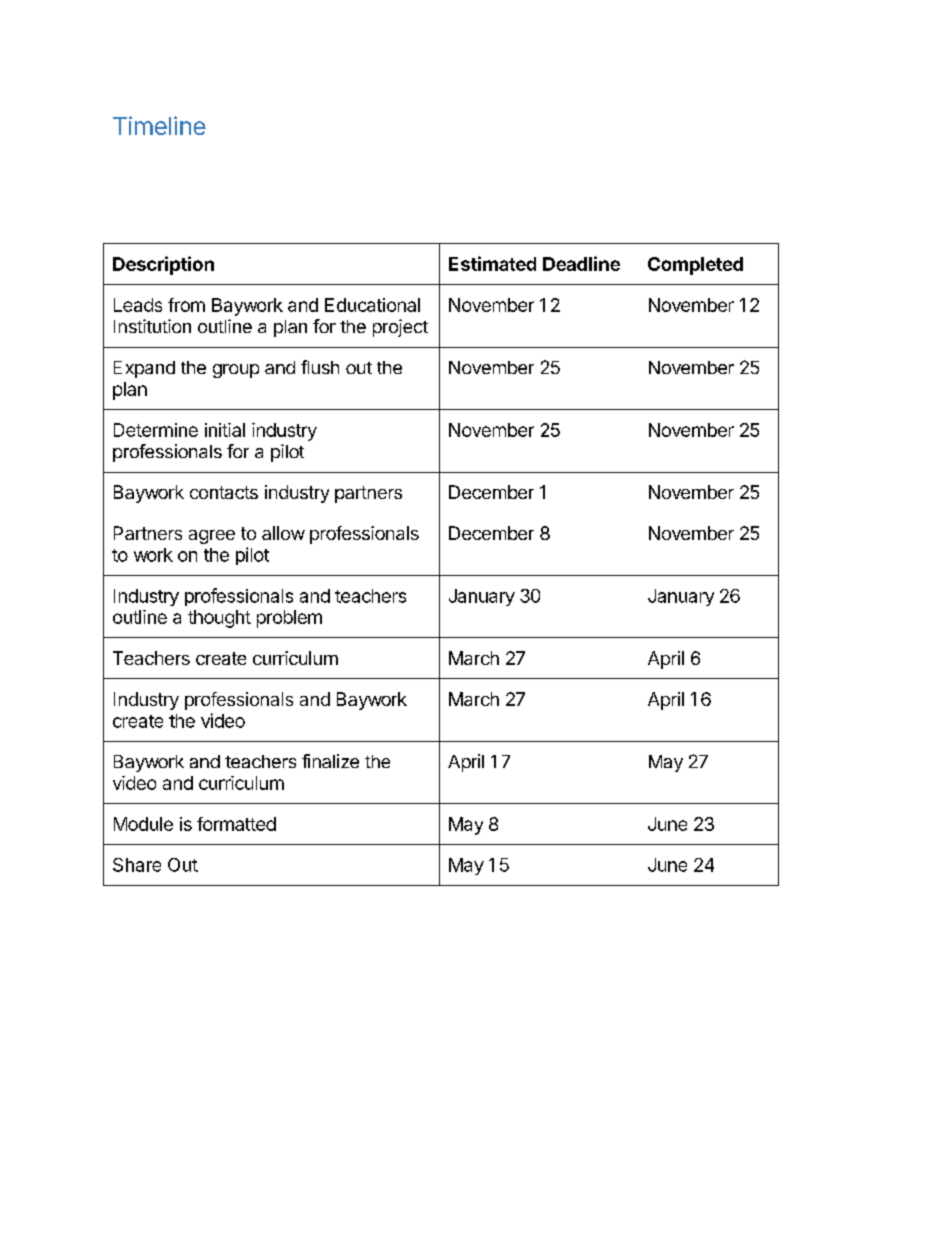 Image resolution: width=952 pixels, height=1233 pixels. What do you see at coordinates (320, 367) in the screenshot?
I see `flush` at bounding box center [320, 367].
